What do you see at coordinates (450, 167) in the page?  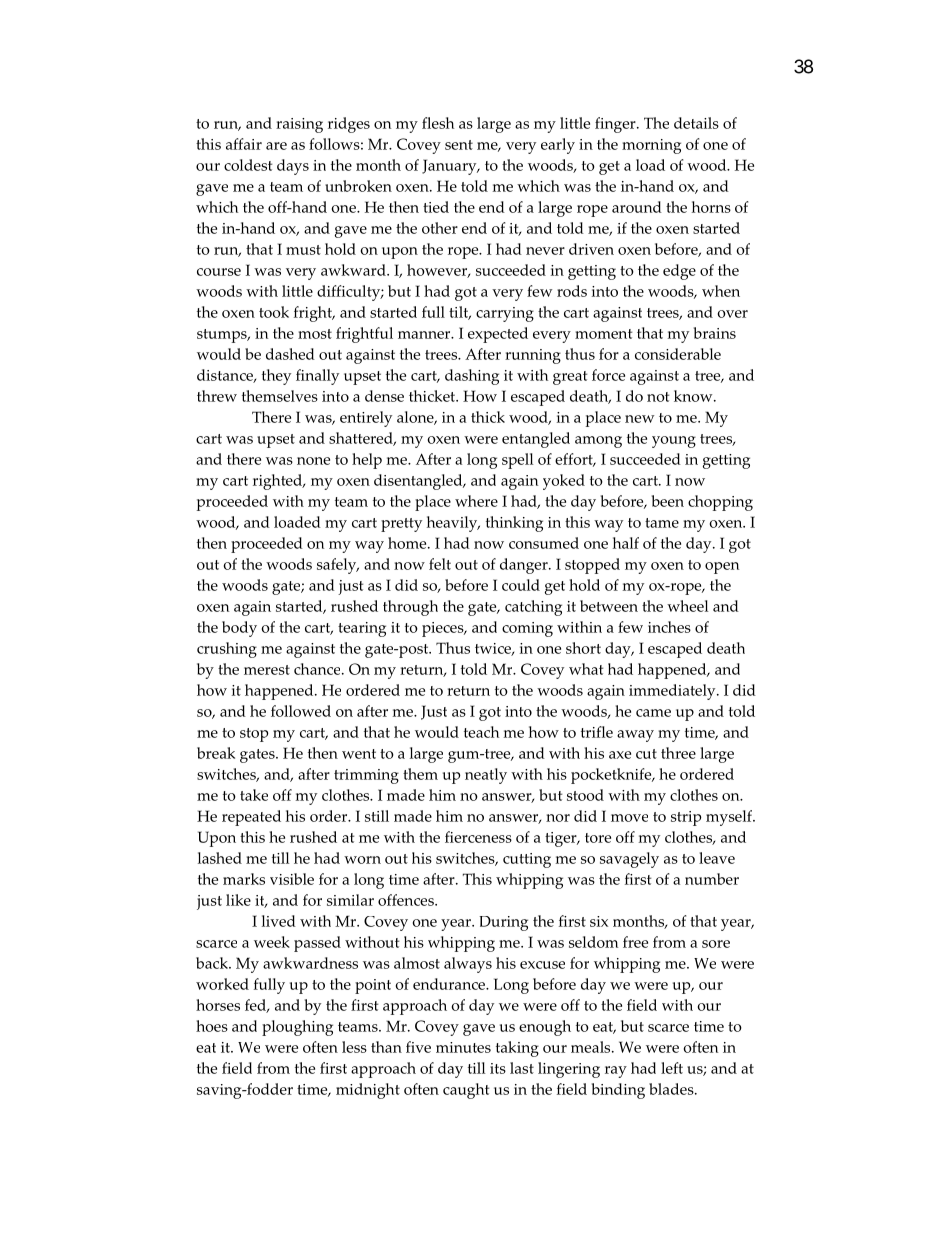 I see `January` at bounding box center [450, 167].
